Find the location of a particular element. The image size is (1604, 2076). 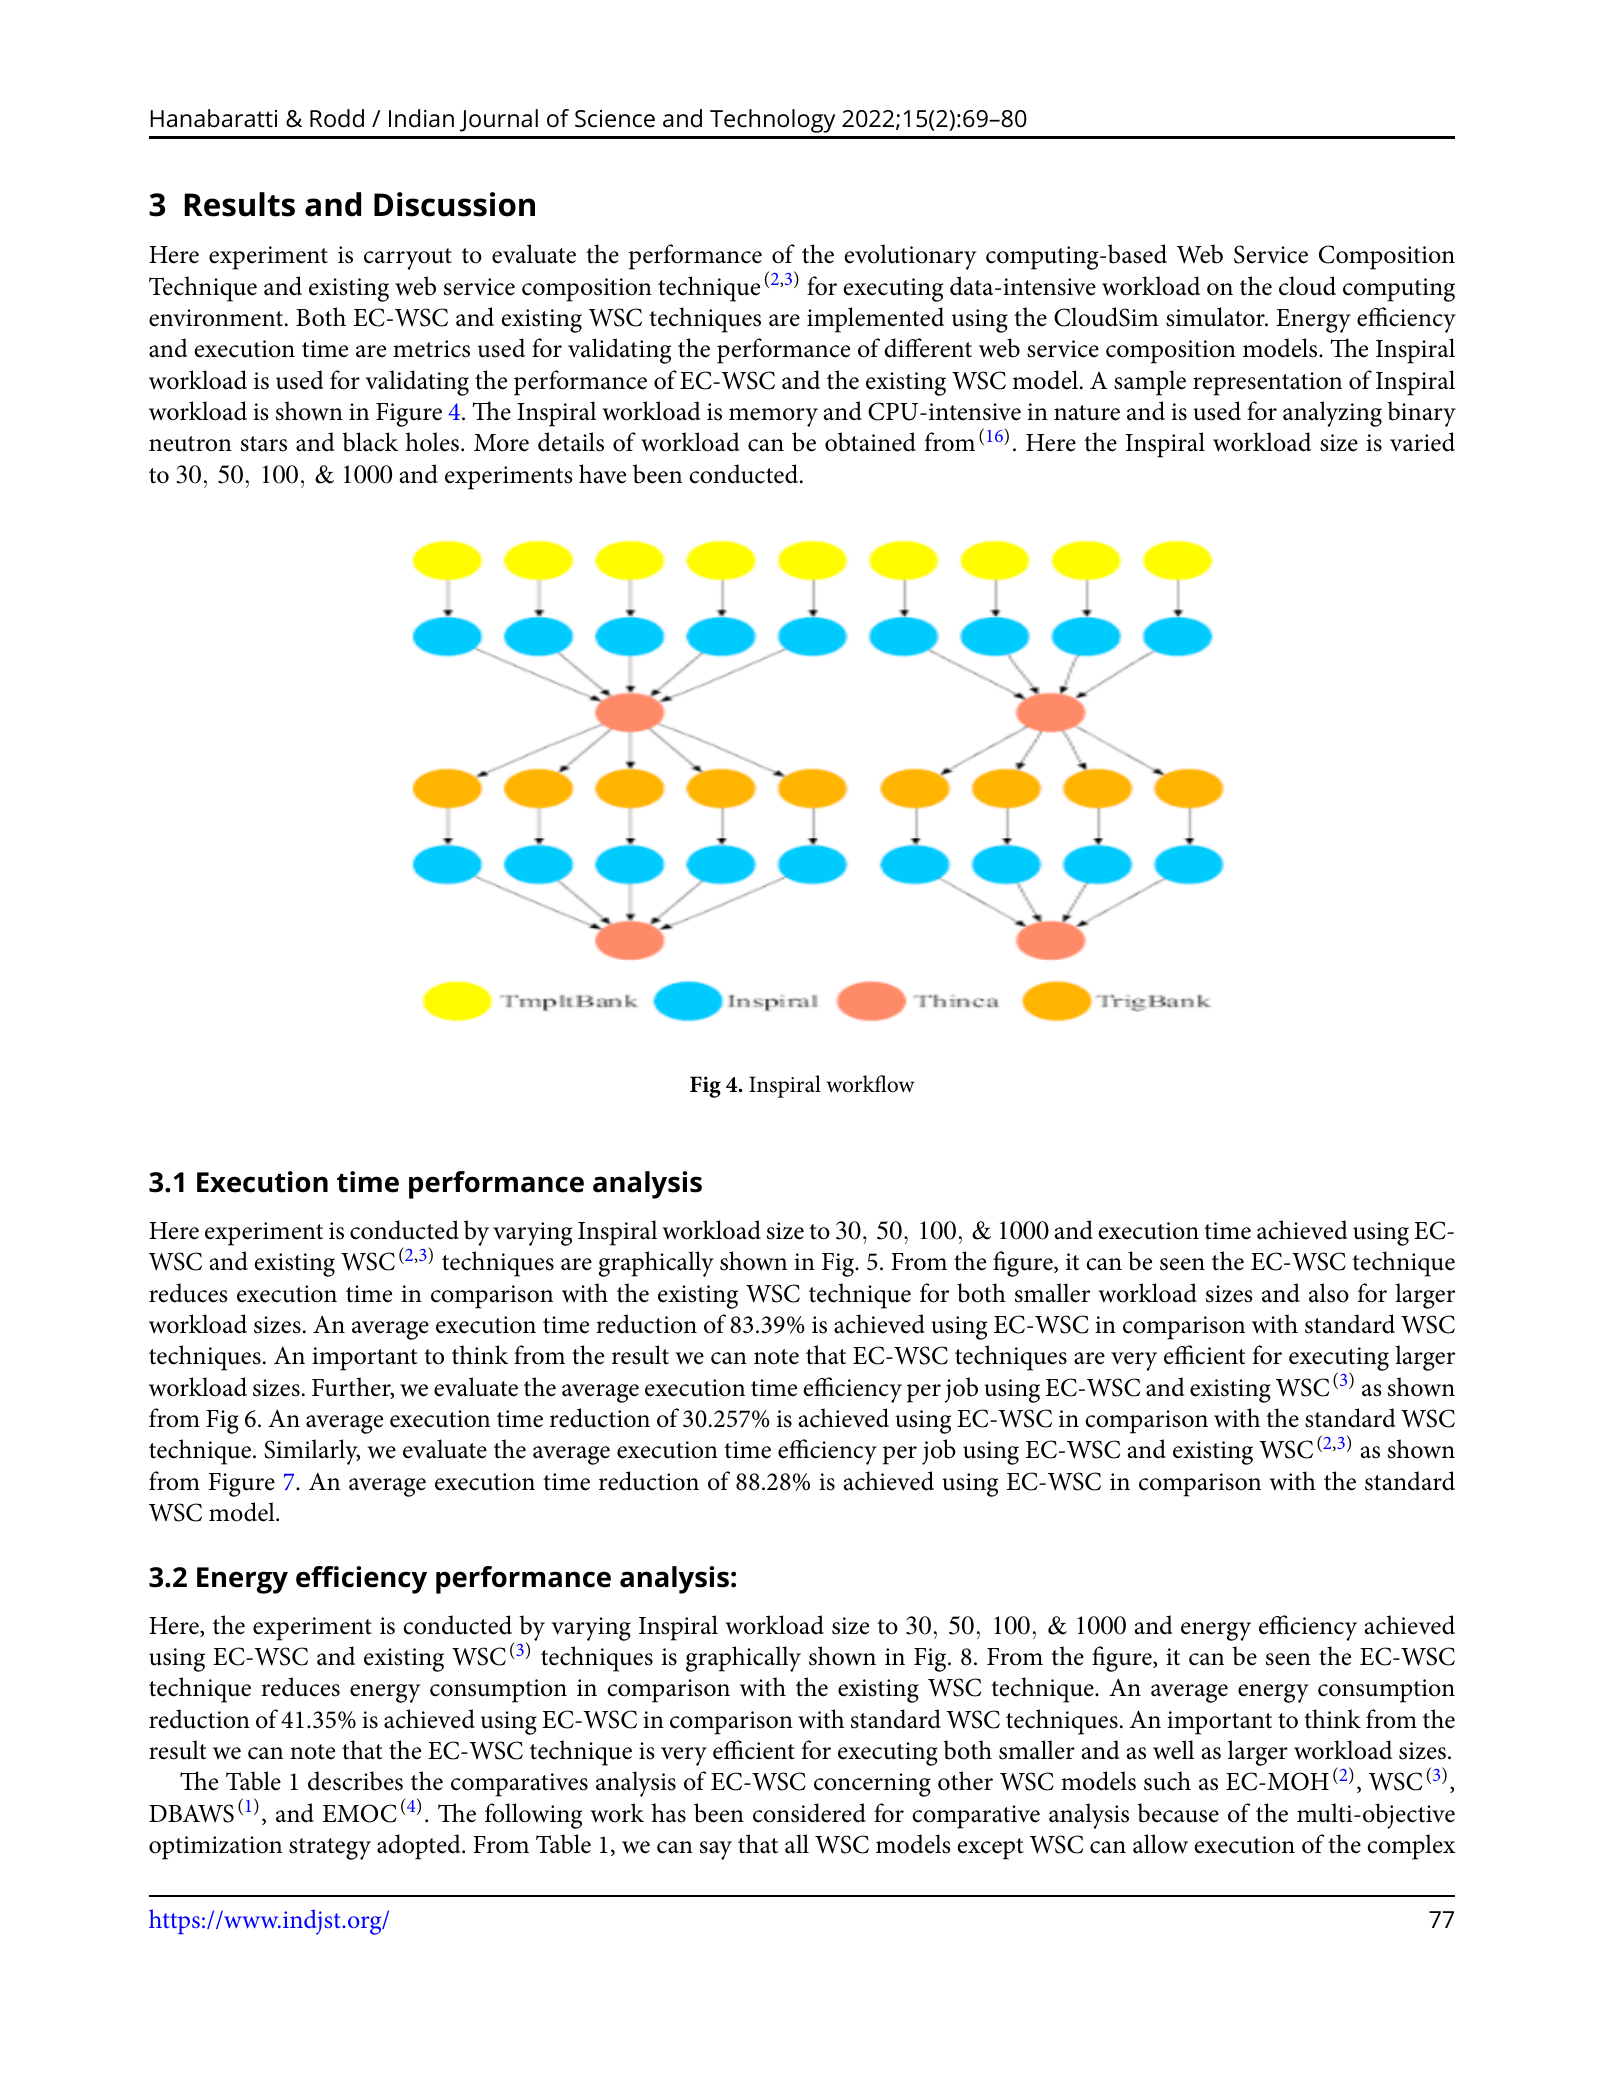

Technology is located at coordinates (772, 121).
